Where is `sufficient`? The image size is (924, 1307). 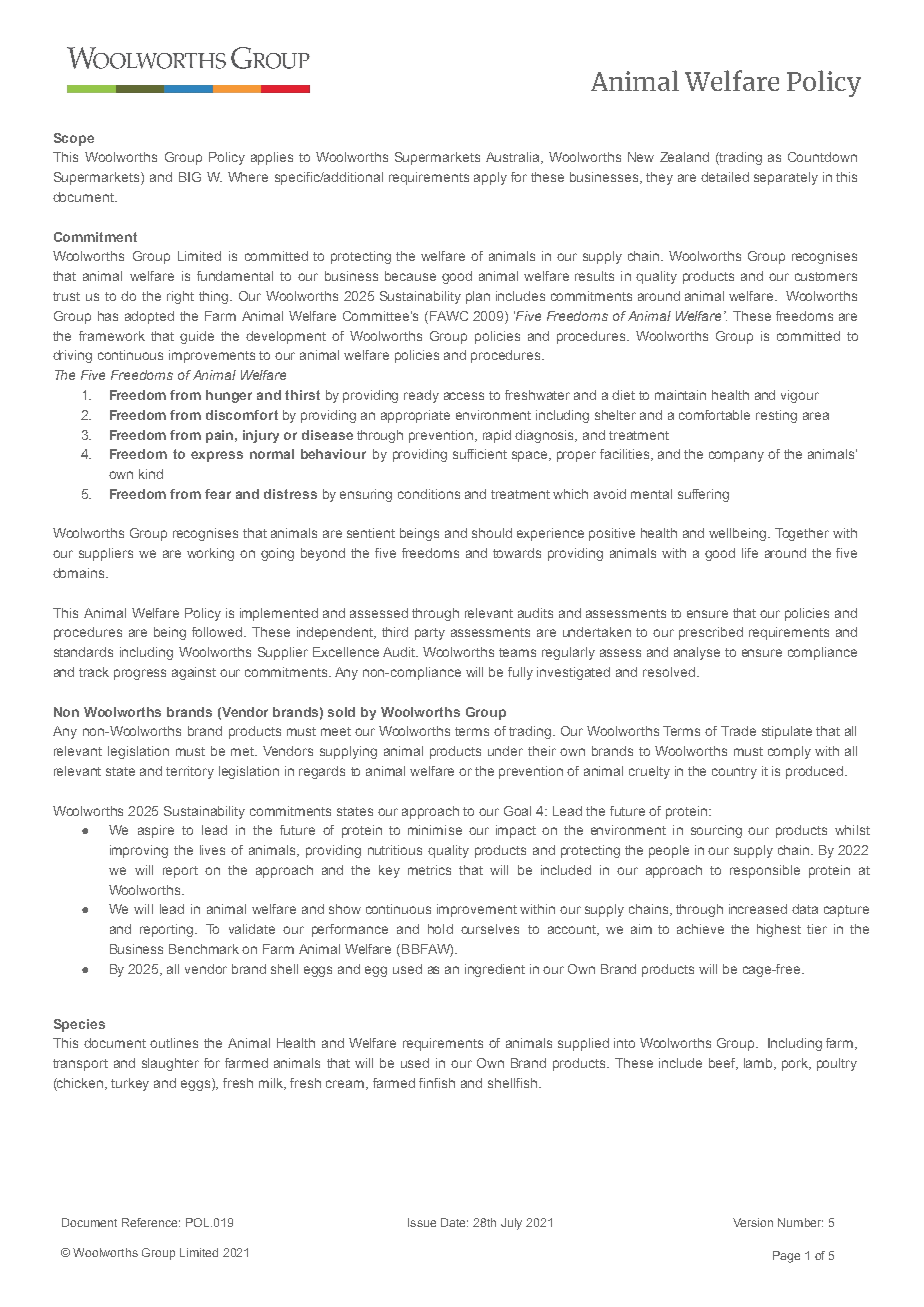 sufficient is located at coordinates (480, 454).
